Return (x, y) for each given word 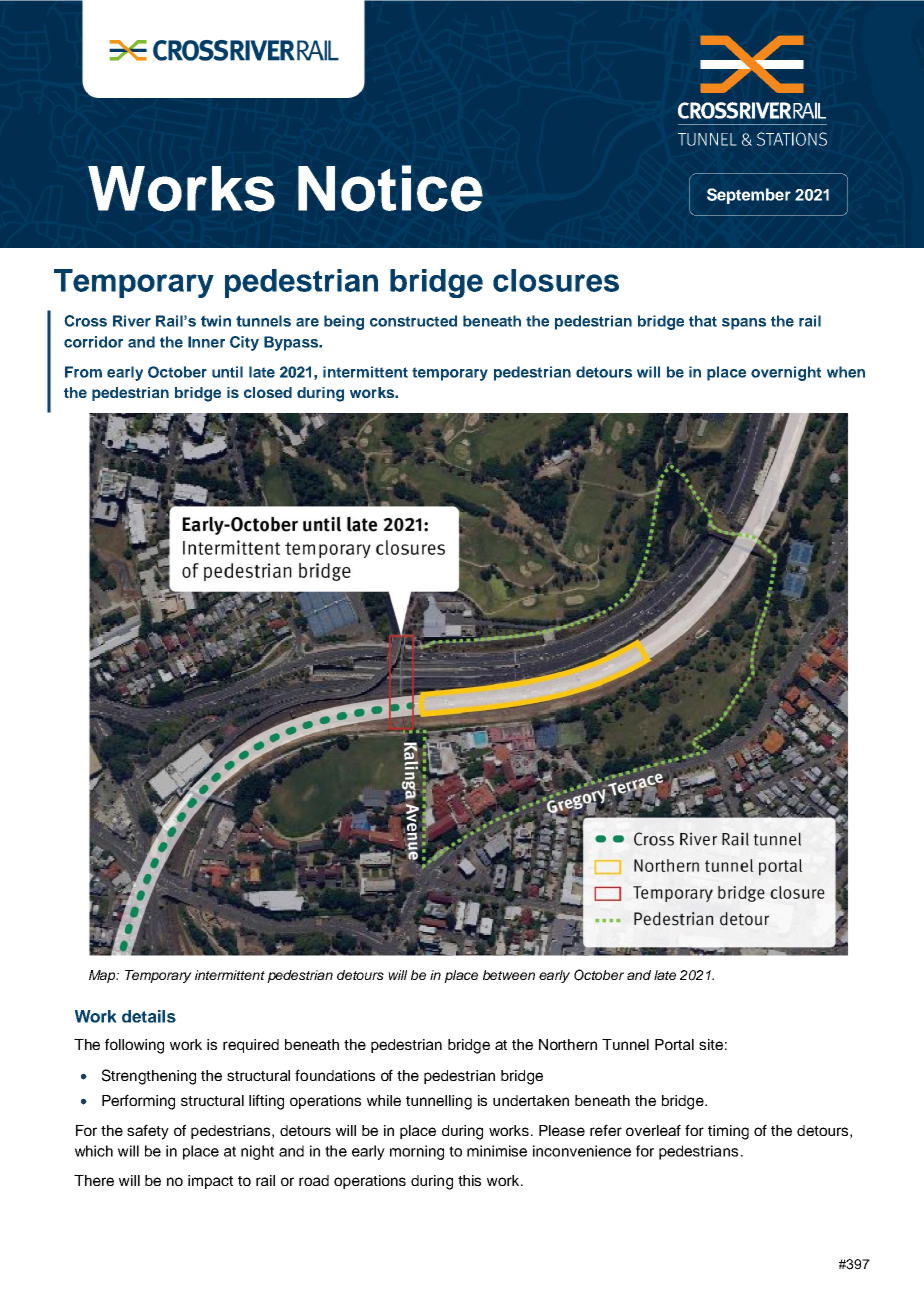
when (846, 372)
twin (216, 321)
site (711, 1044)
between (509, 975)
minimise (497, 1151)
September (749, 196)
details (149, 1016)
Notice (390, 188)
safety (148, 1132)
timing (728, 1132)
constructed (413, 321)
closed (268, 392)
